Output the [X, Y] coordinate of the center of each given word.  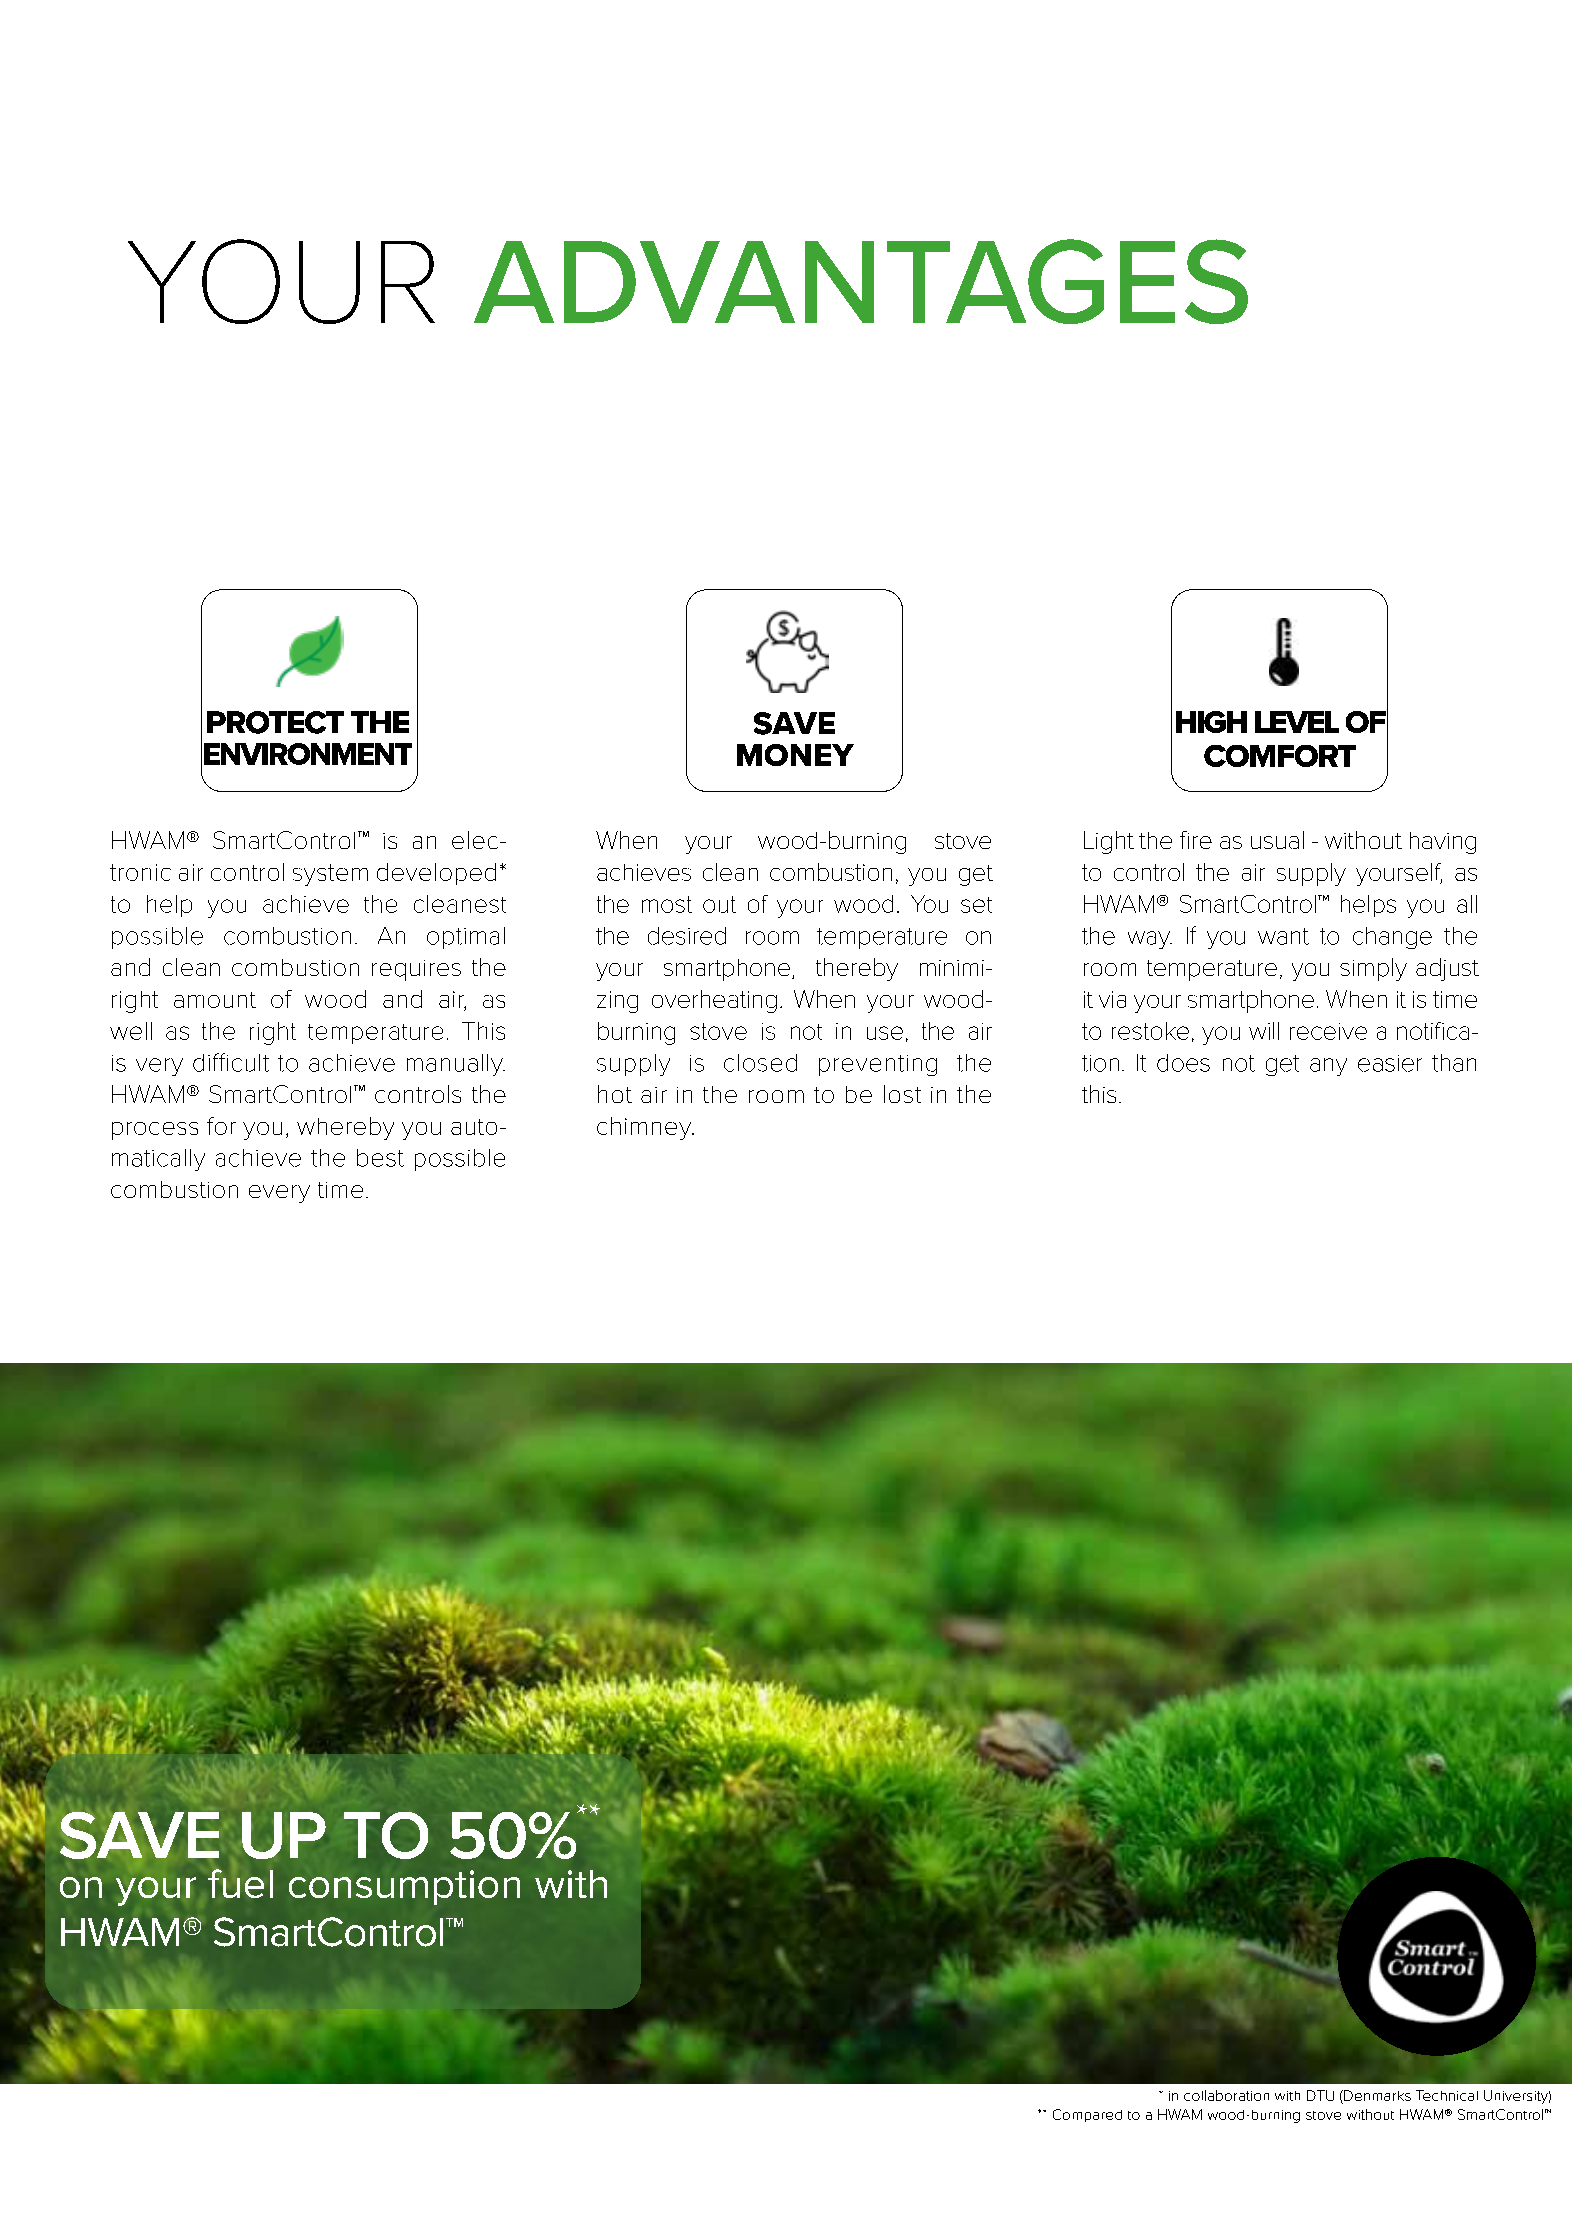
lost [902, 1094]
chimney [645, 1128]
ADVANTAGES [861, 281]
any [1328, 1067]
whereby [345, 1128]
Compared [1087, 2115]
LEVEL [1297, 722]
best [380, 1158]
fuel [240, 1883]
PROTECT [275, 722]
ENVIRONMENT [308, 754]
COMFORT [1280, 756]
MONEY [795, 755]
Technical [1447, 2095]
